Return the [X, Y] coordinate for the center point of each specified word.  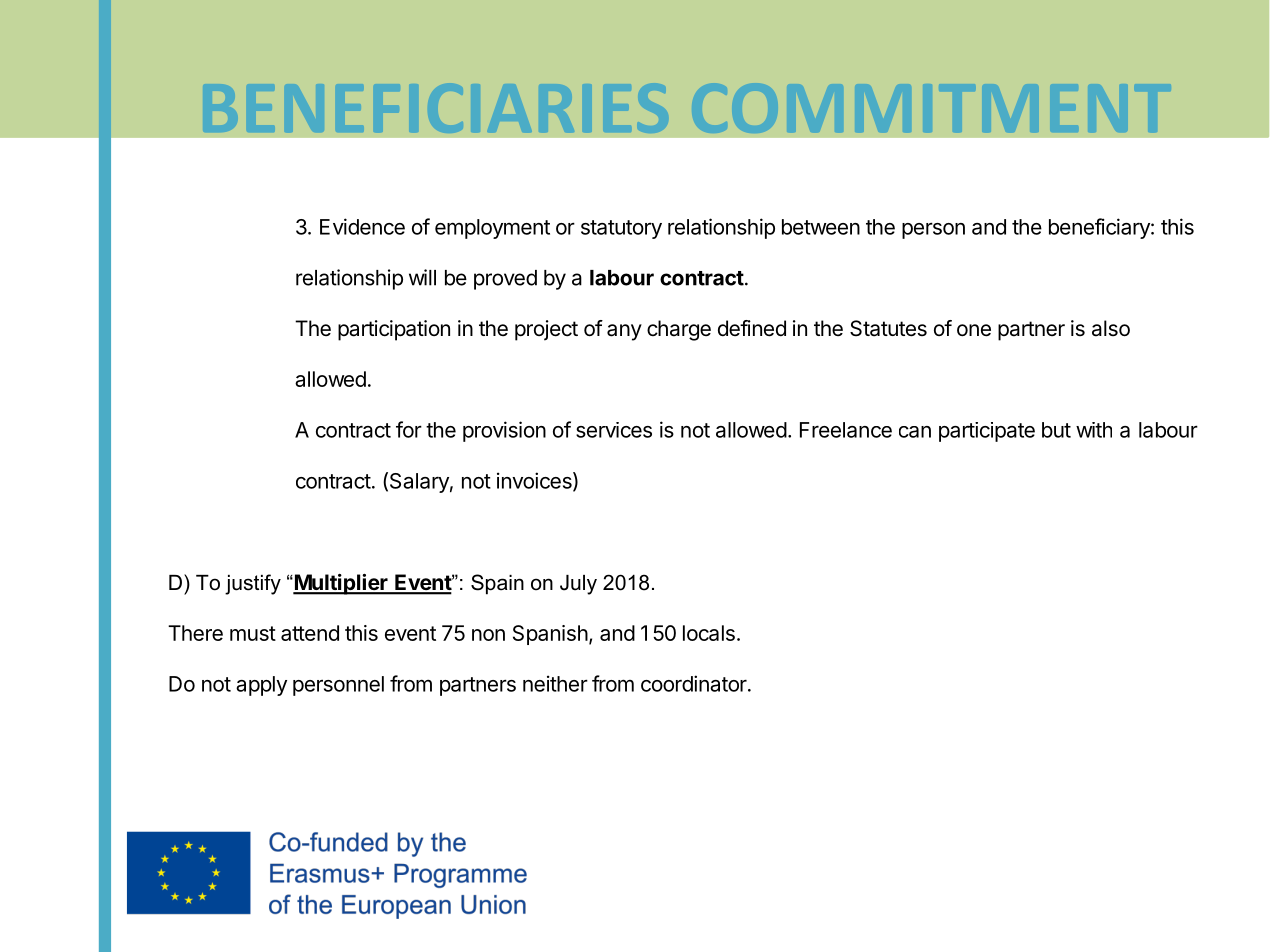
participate [987, 432]
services [614, 430]
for [409, 429]
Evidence [362, 226]
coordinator [695, 683]
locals [709, 633]
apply [261, 686]
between [821, 227]
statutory [621, 229]
